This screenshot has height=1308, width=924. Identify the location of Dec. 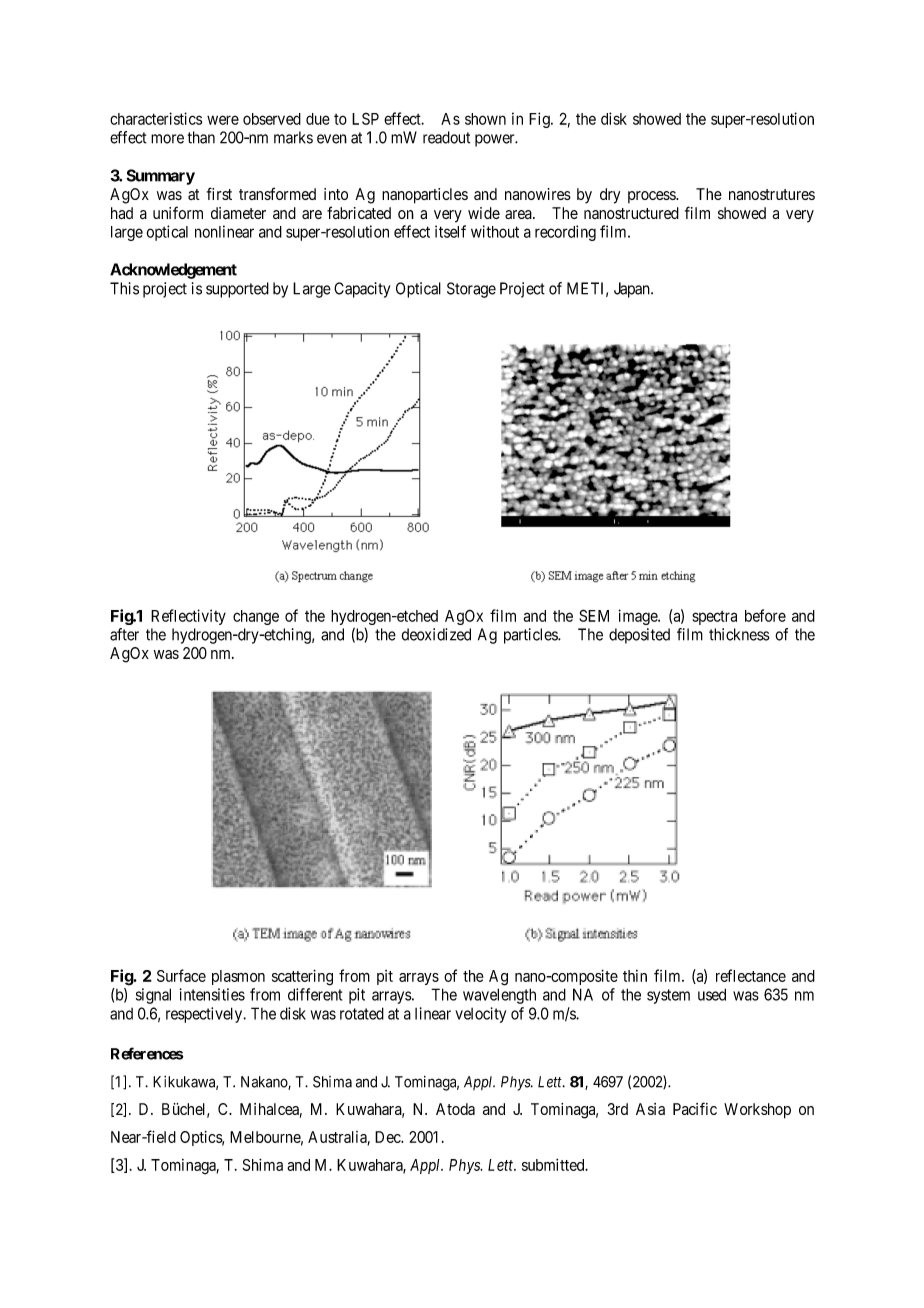
(388, 1137).
